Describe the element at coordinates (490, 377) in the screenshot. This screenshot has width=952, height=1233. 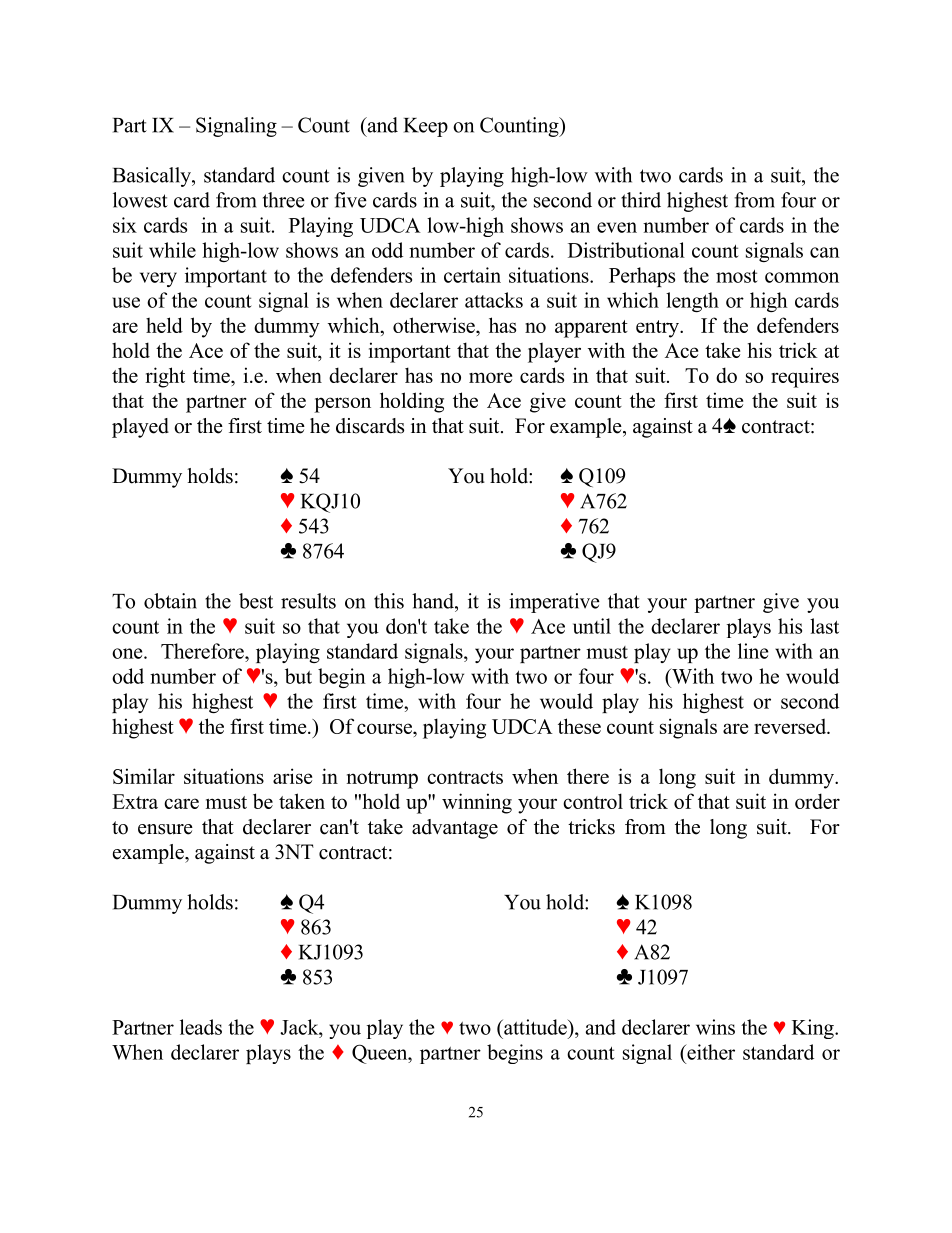
I see `more` at that location.
